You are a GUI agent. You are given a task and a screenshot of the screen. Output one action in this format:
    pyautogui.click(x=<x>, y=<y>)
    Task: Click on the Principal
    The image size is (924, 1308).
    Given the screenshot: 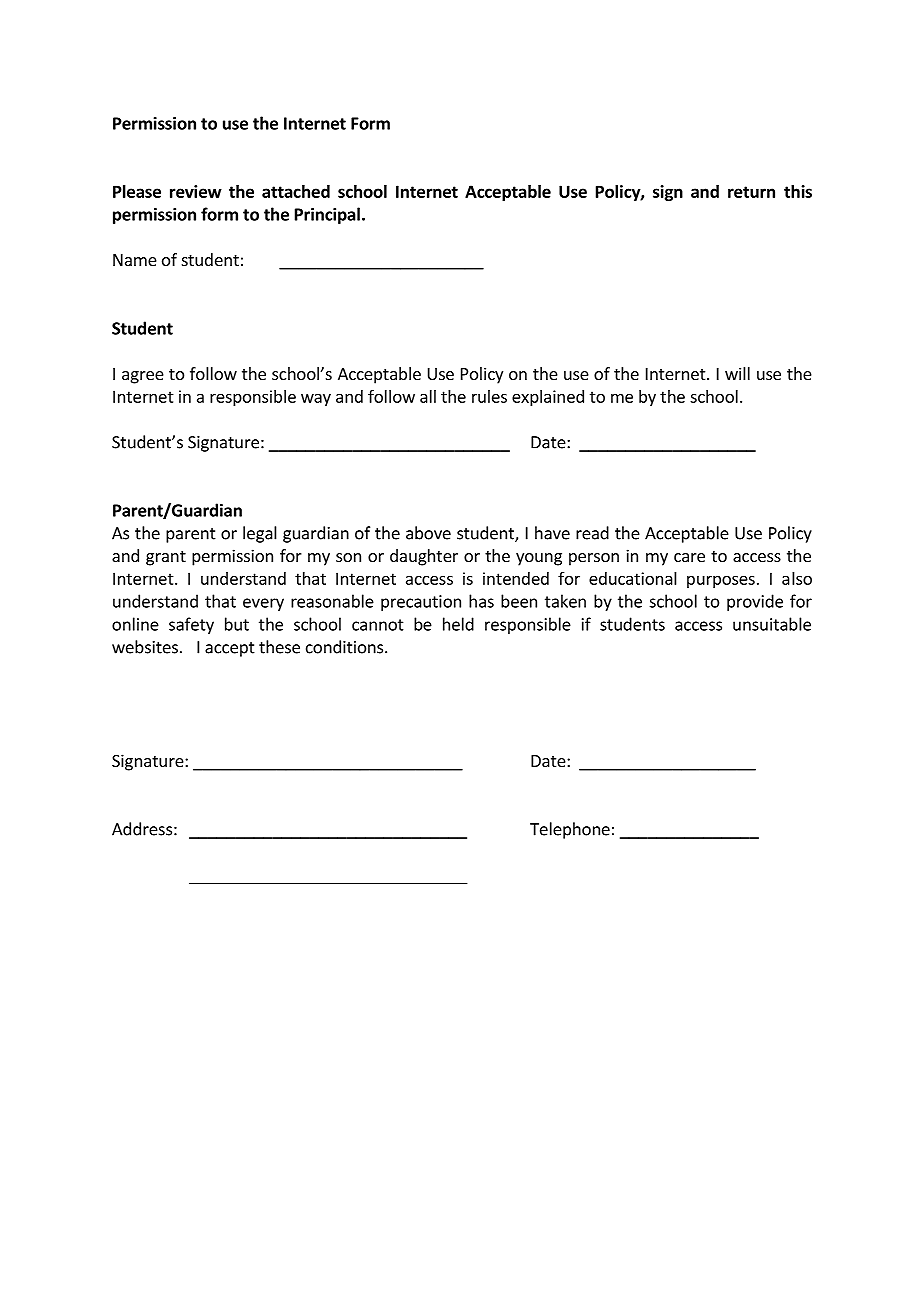 What is the action you would take?
    pyautogui.click(x=327, y=215)
